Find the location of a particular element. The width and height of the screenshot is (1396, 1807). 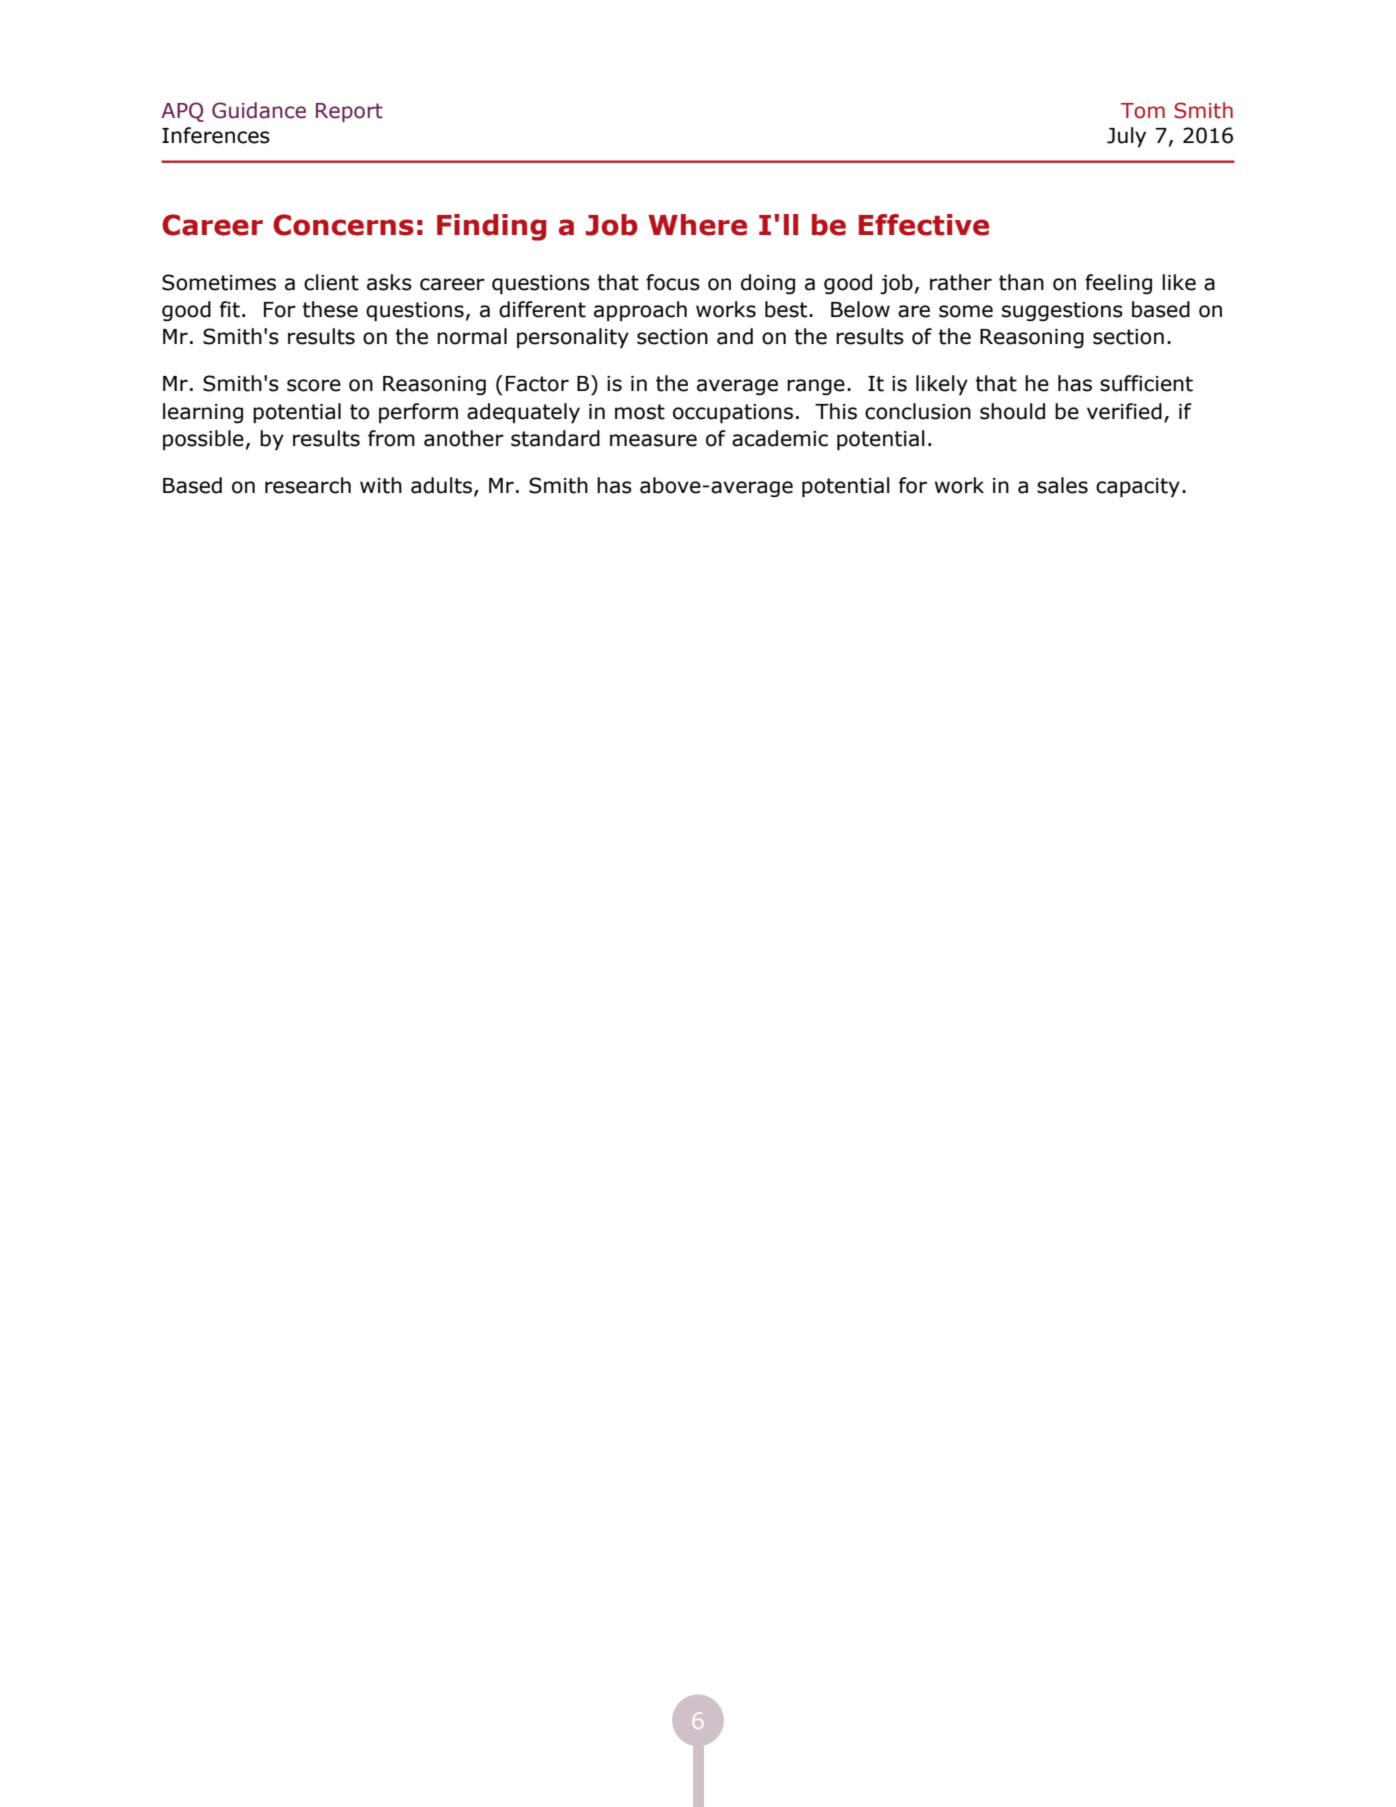

Report is located at coordinates (349, 112).
